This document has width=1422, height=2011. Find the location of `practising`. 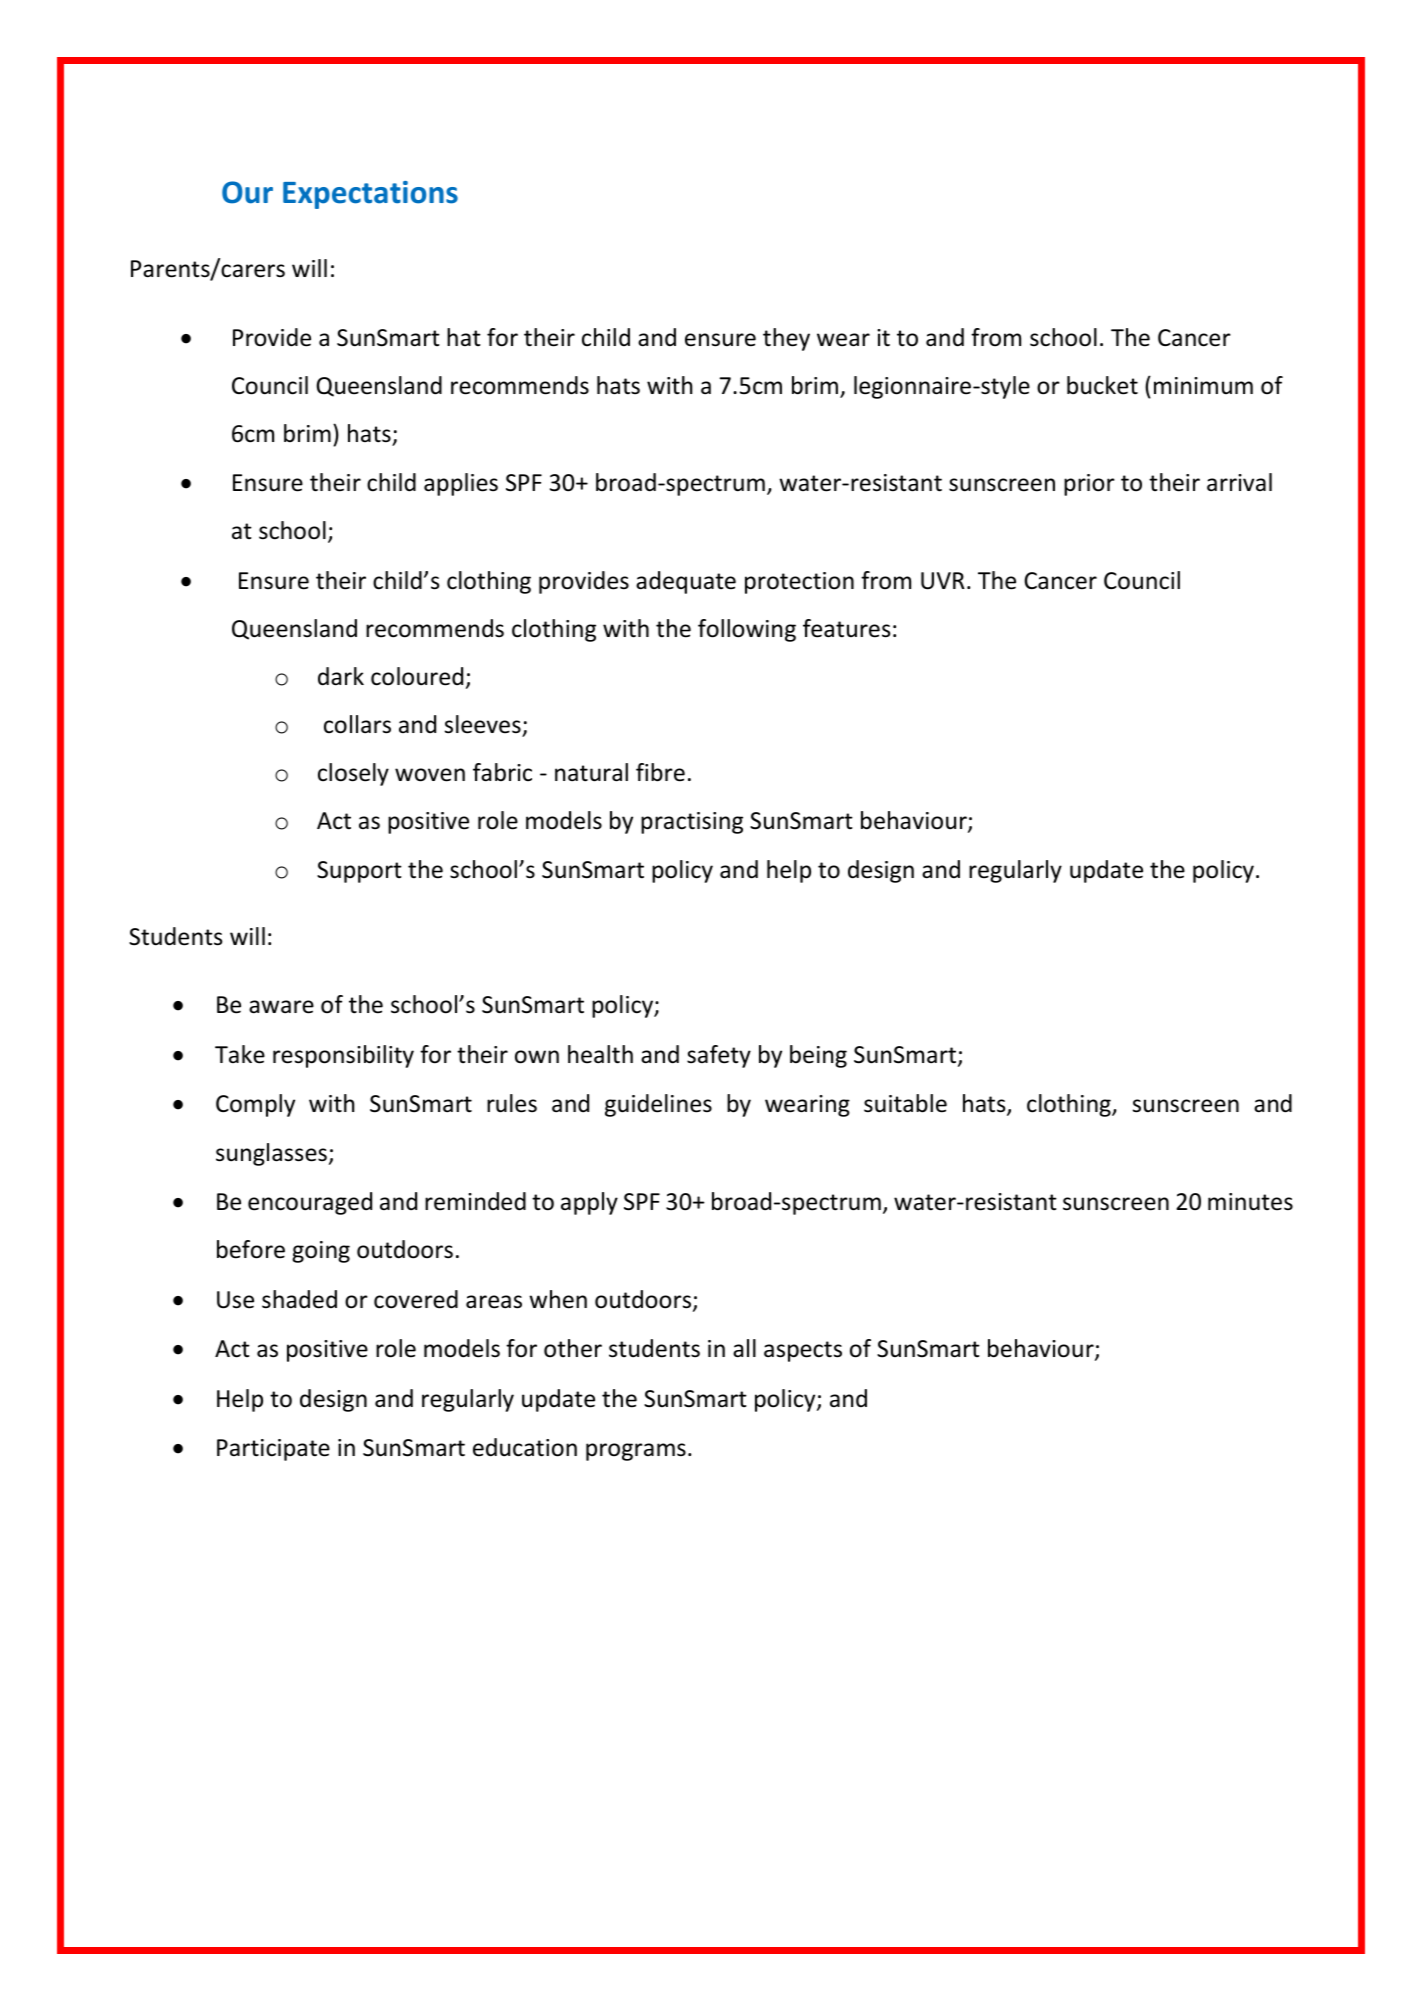

practising is located at coordinates (692, 823).
